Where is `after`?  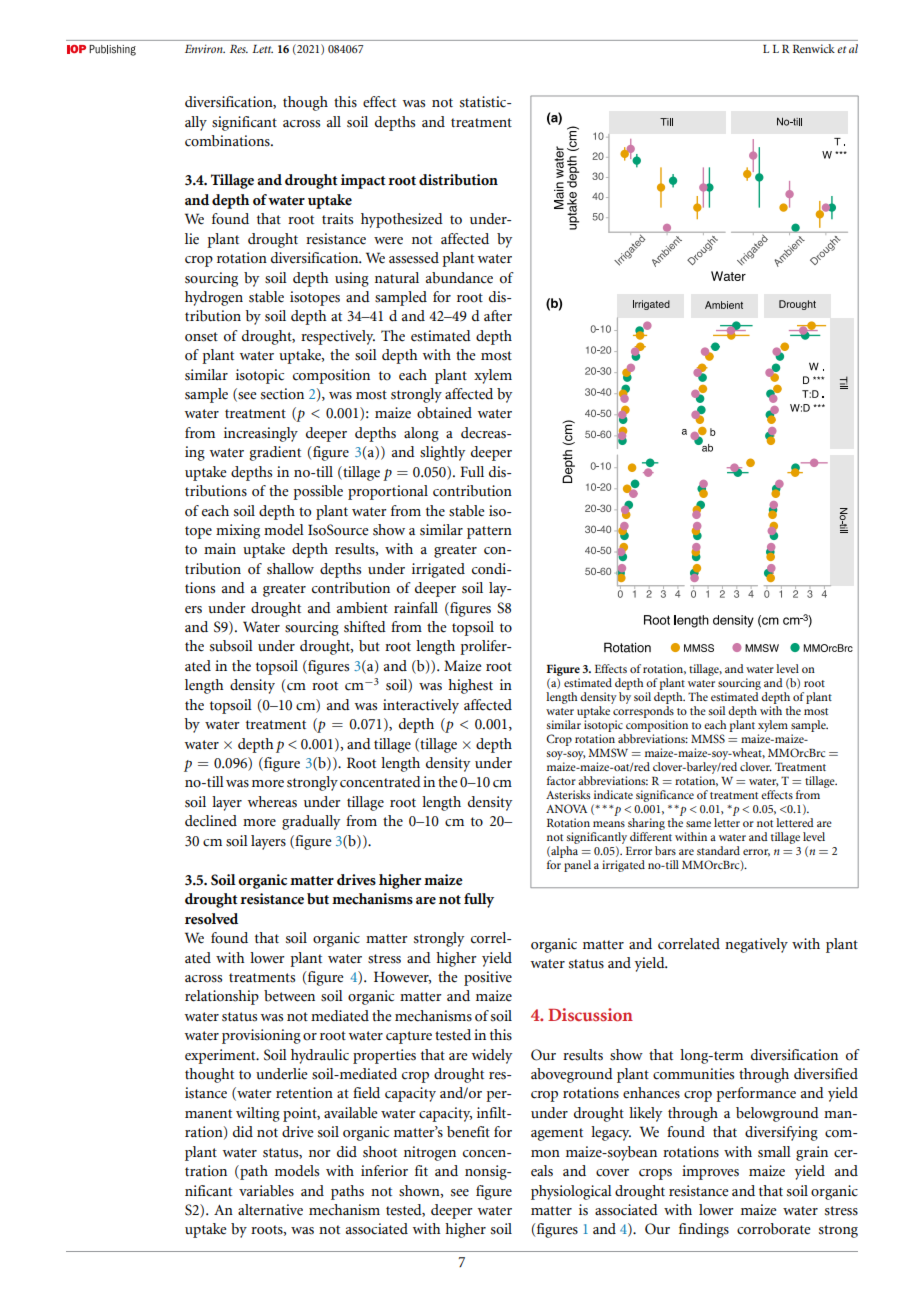
after is located at coordinates (498, 316).
